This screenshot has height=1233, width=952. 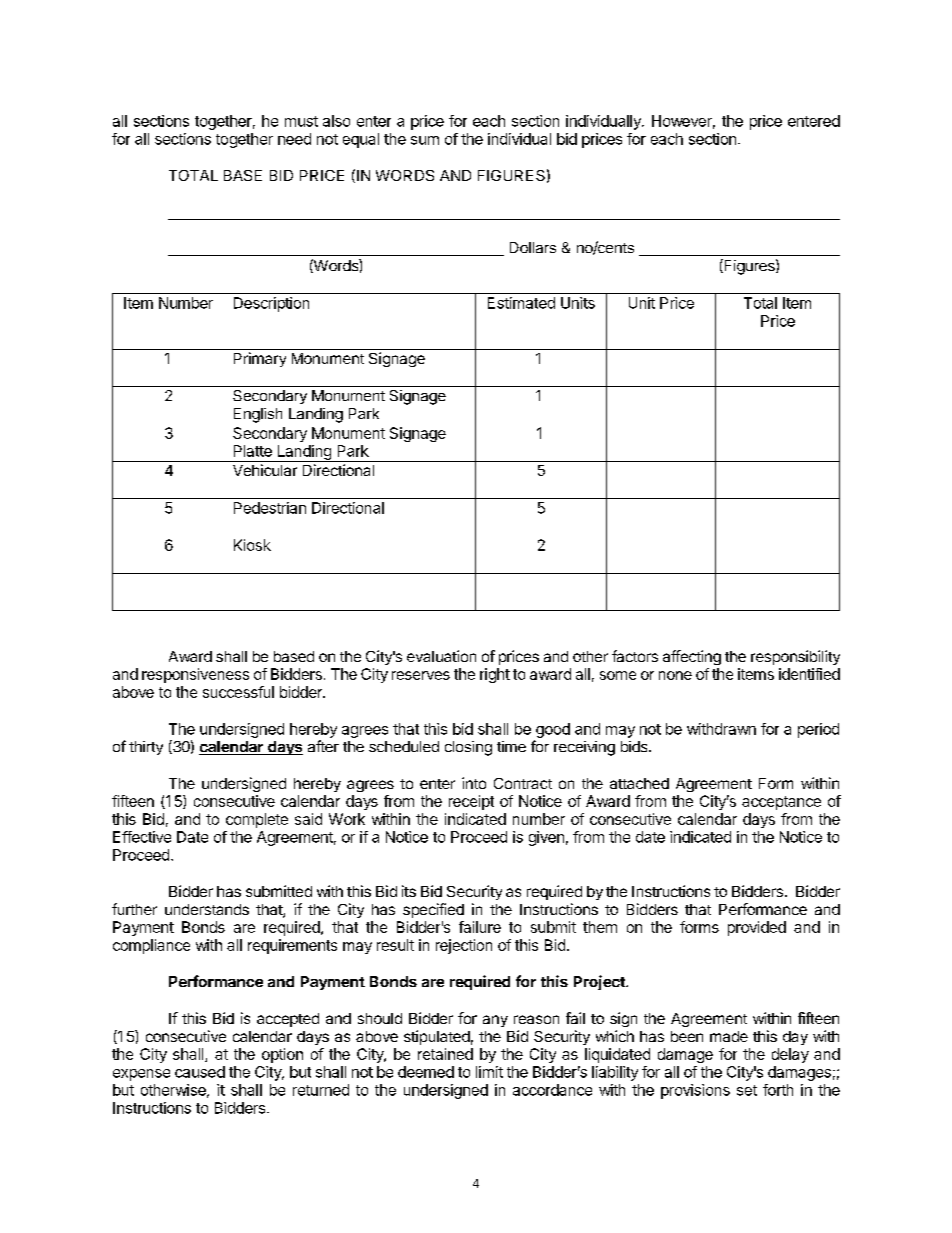 What do you see at coordinates (533, 247) in the screenshot?
I see `Dollars` at bounding box center [533, 247].
